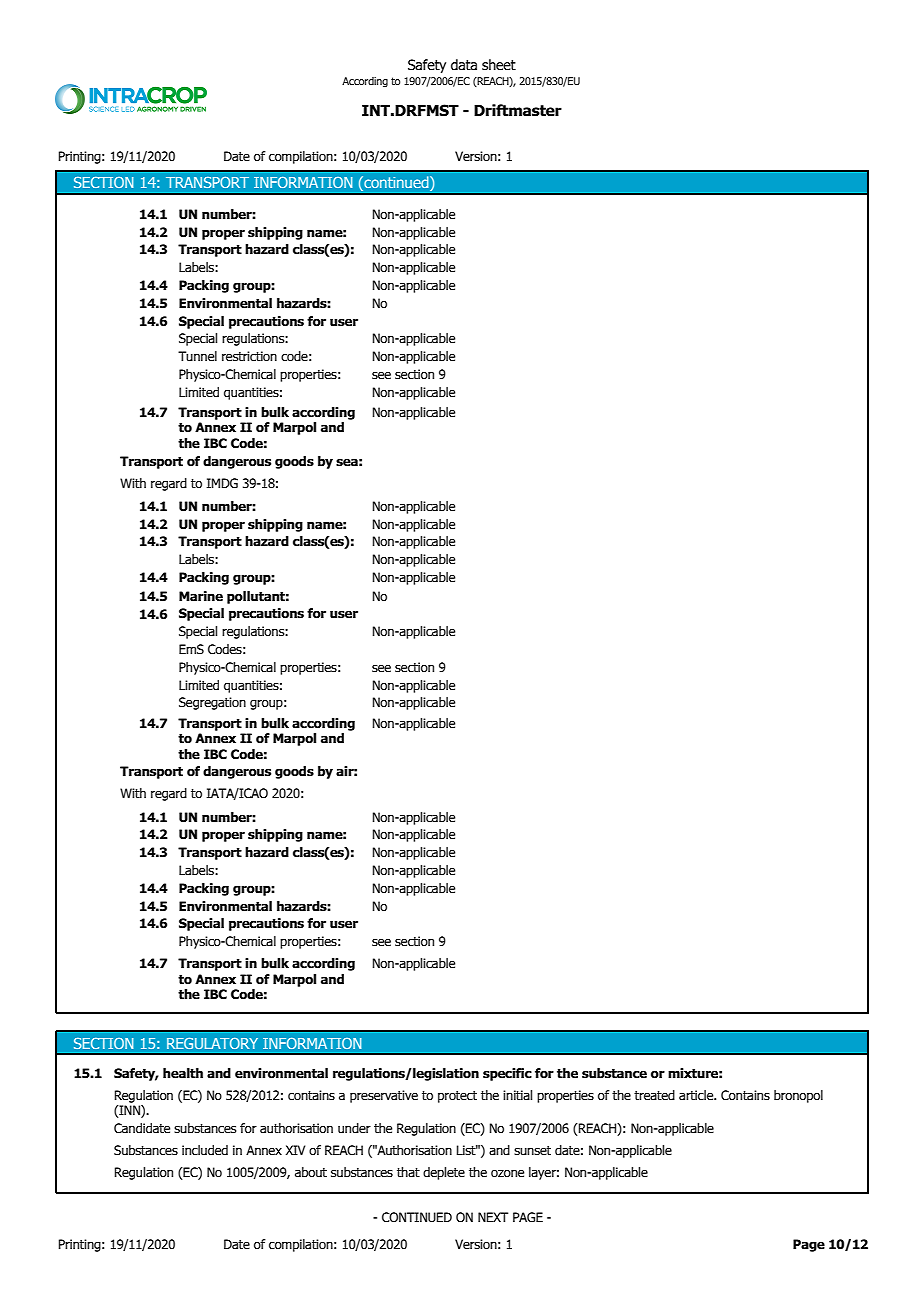  I want to click on Marine, so click(201, 596).
